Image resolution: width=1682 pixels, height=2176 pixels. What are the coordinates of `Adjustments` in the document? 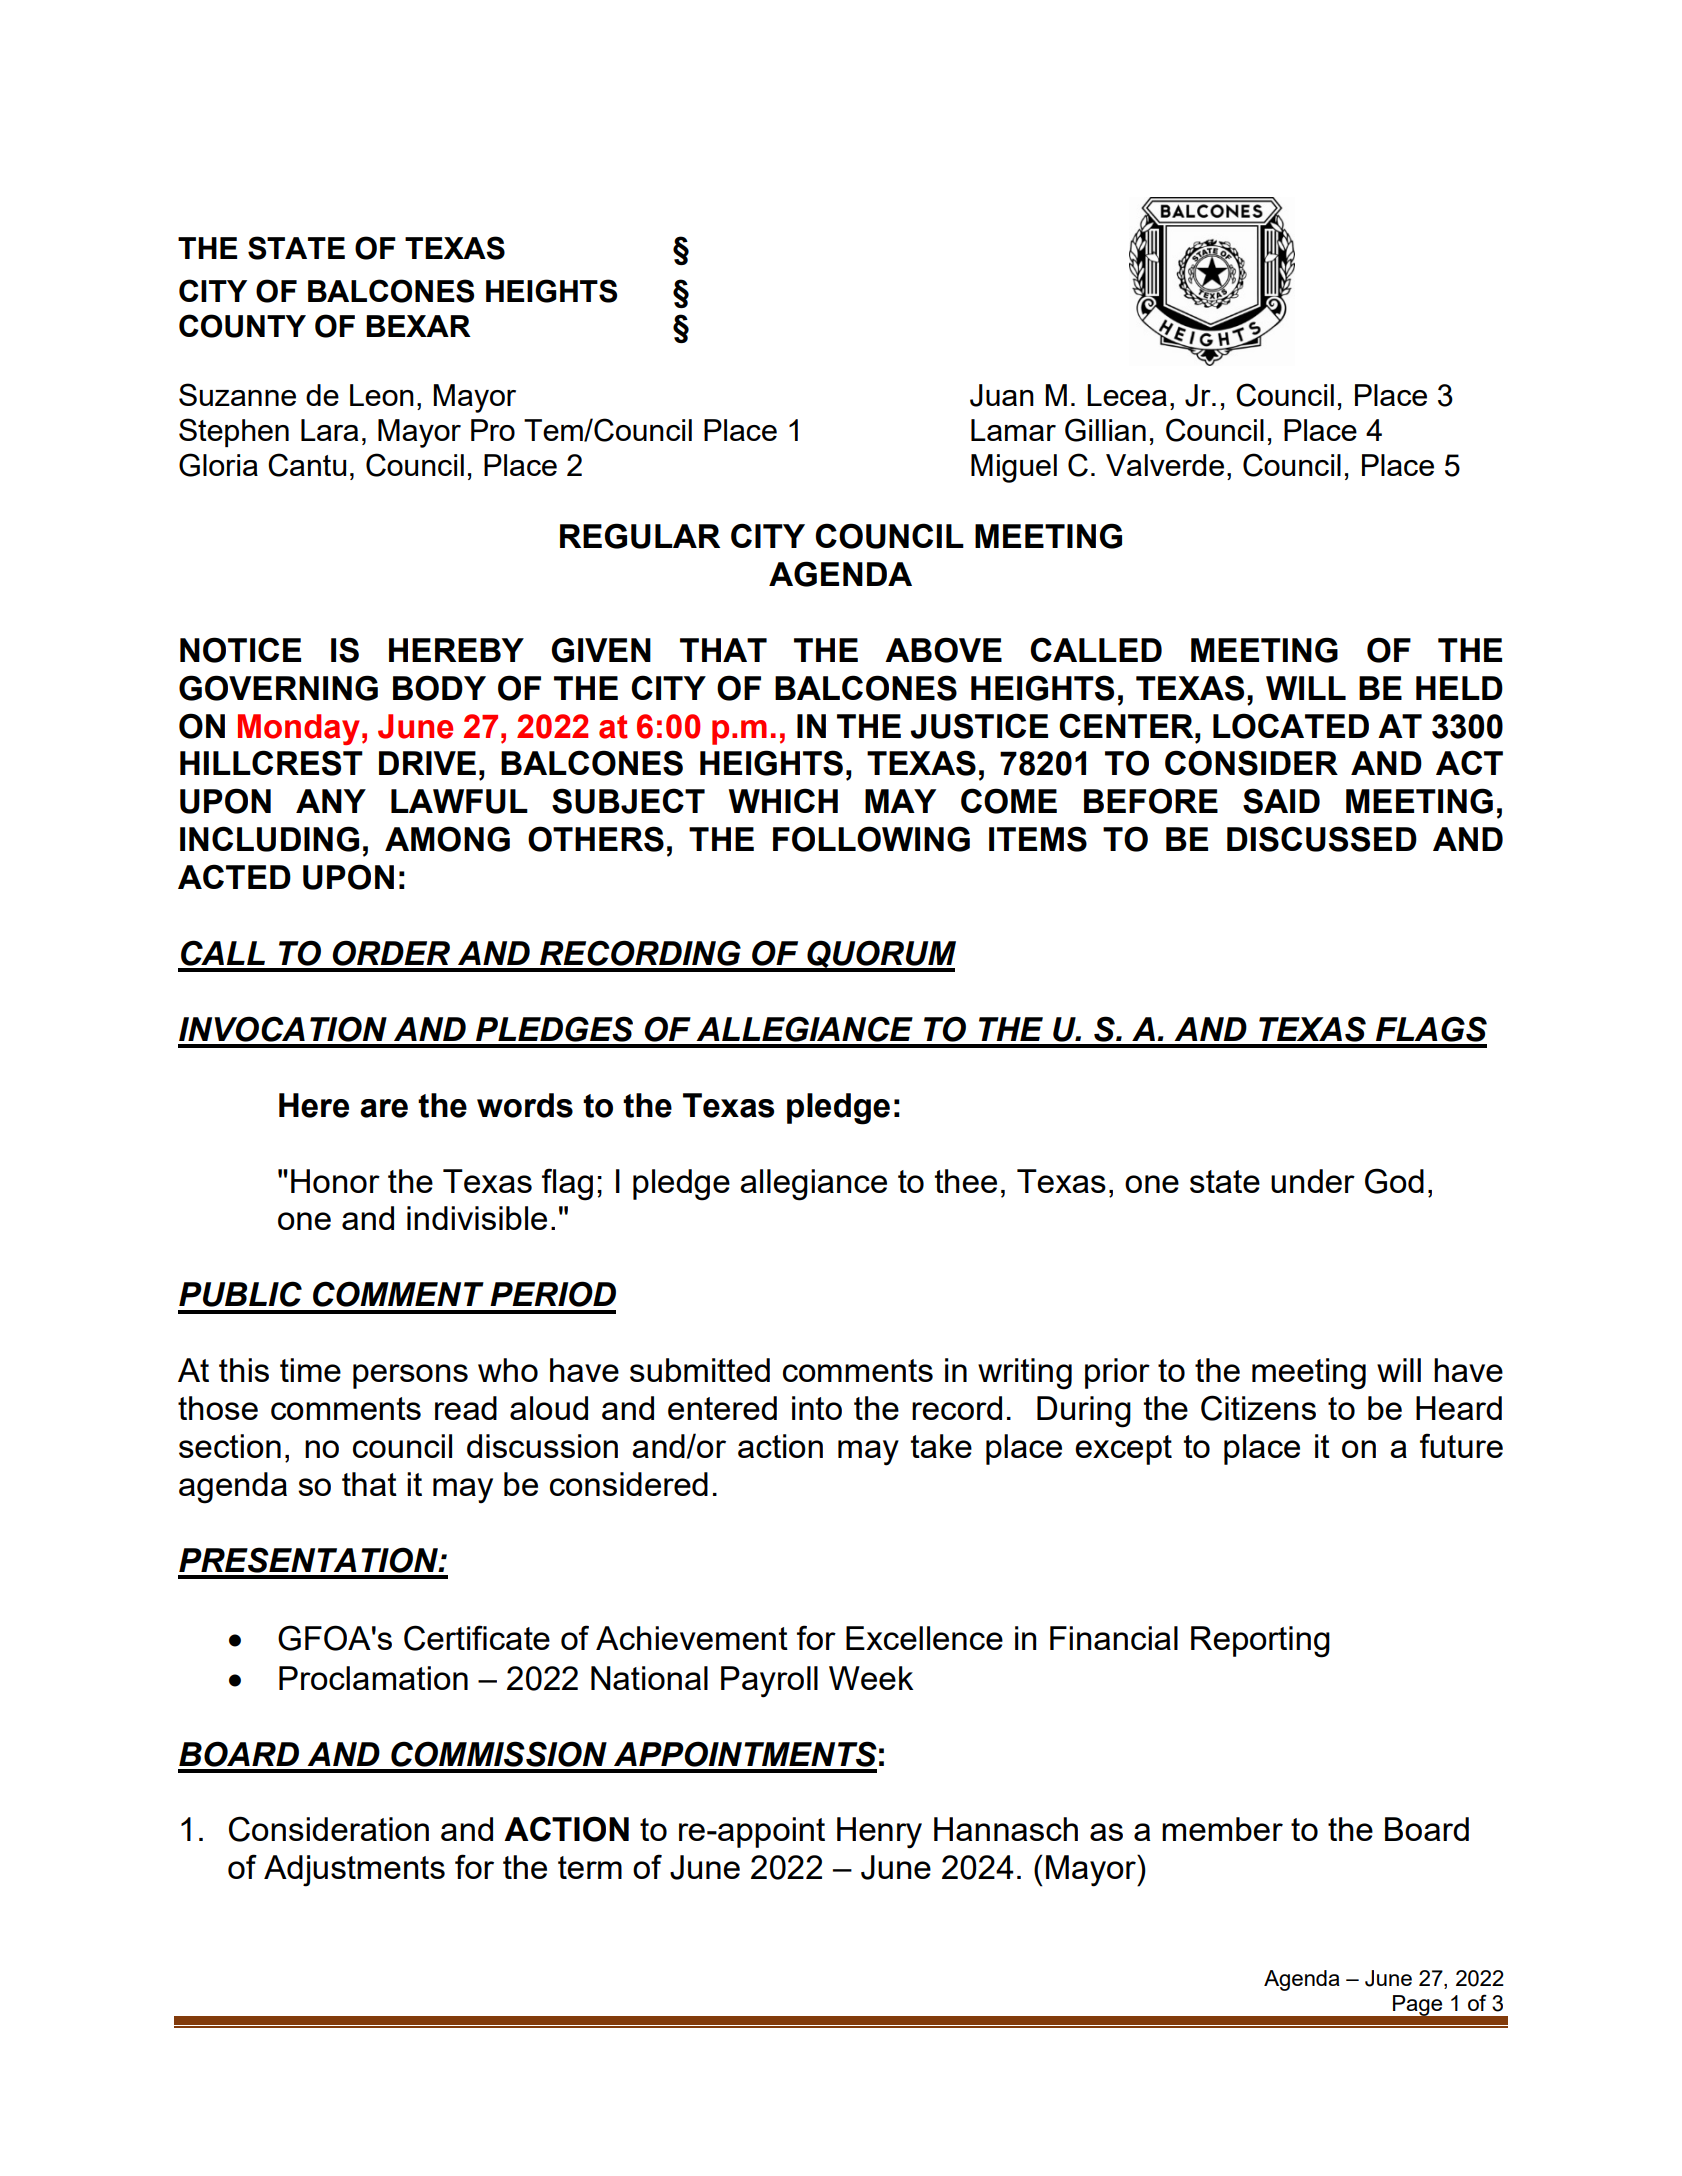 It's located at (354, 1871).
